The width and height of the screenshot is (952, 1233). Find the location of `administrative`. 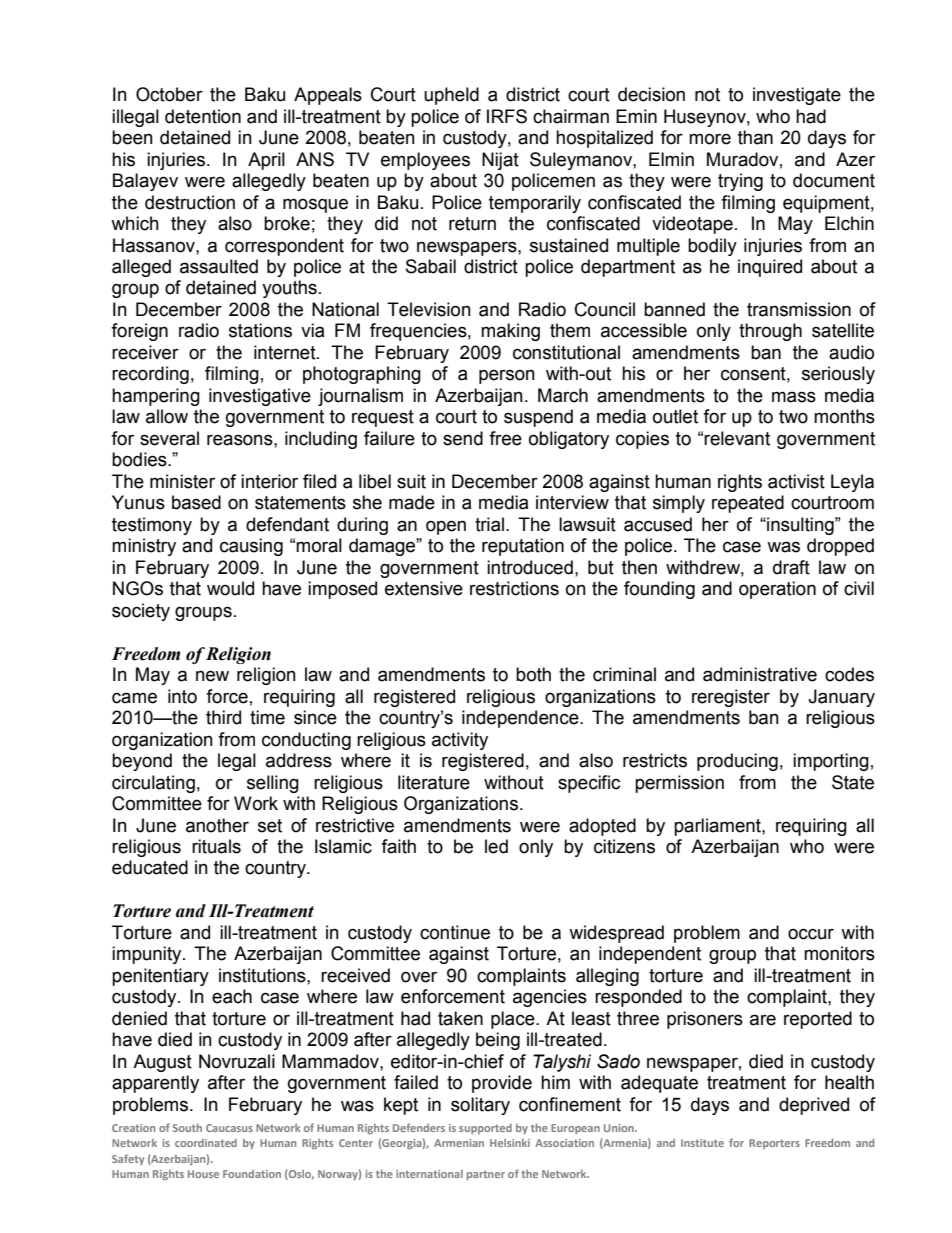

administrative is located at coordinates (760, 674).
